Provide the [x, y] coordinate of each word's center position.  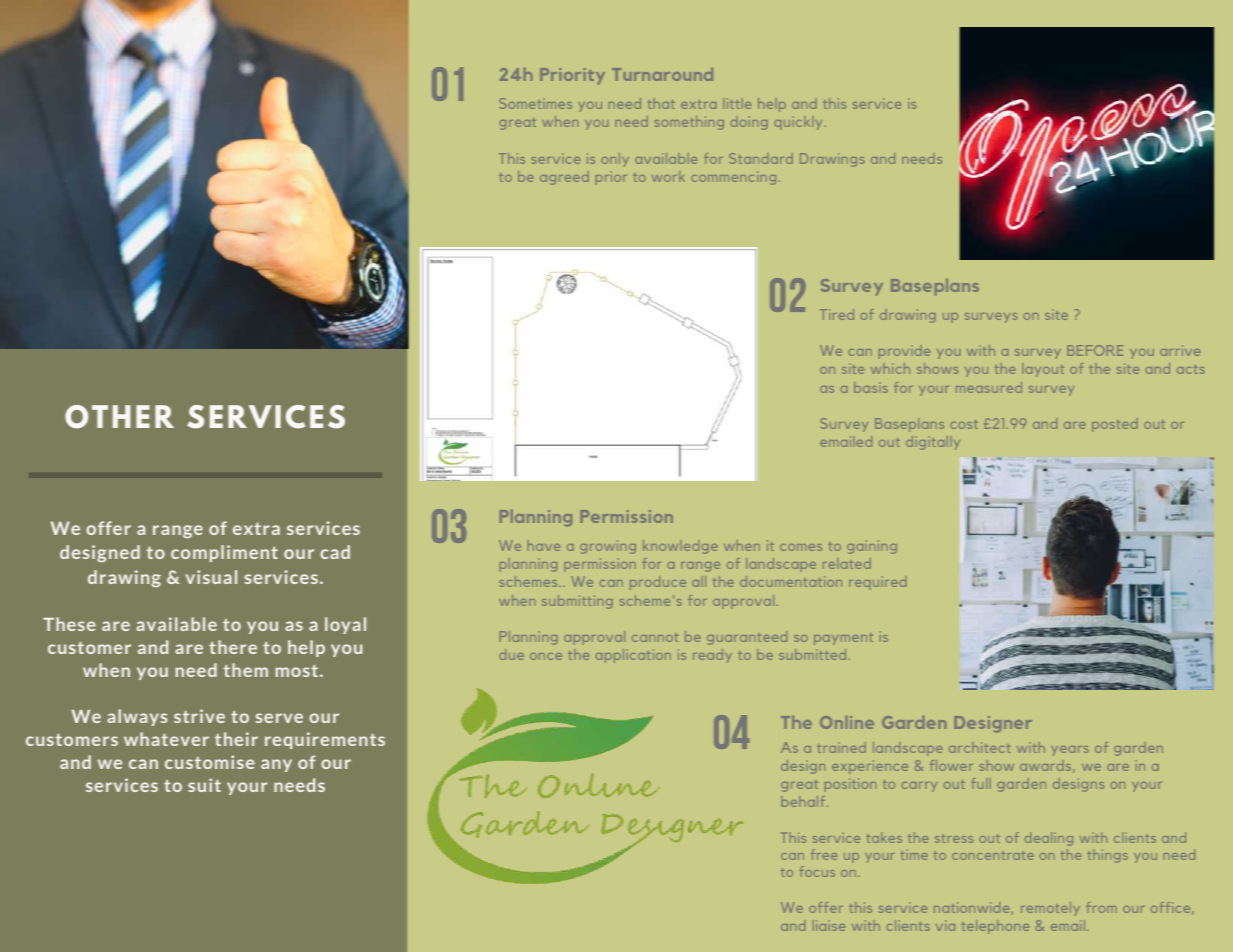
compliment [224, 553]
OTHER [119, 417]
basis [871, 387]
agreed [564, 178]
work [668, 176]
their [236, 739]
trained [841, 747]
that [661, 103]
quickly [798, 123]
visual [211, 577]
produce [658, 583]
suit [204, 785]
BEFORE [1095, 350]
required [878, 583]
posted [1115, 425]
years [1070, 751]
